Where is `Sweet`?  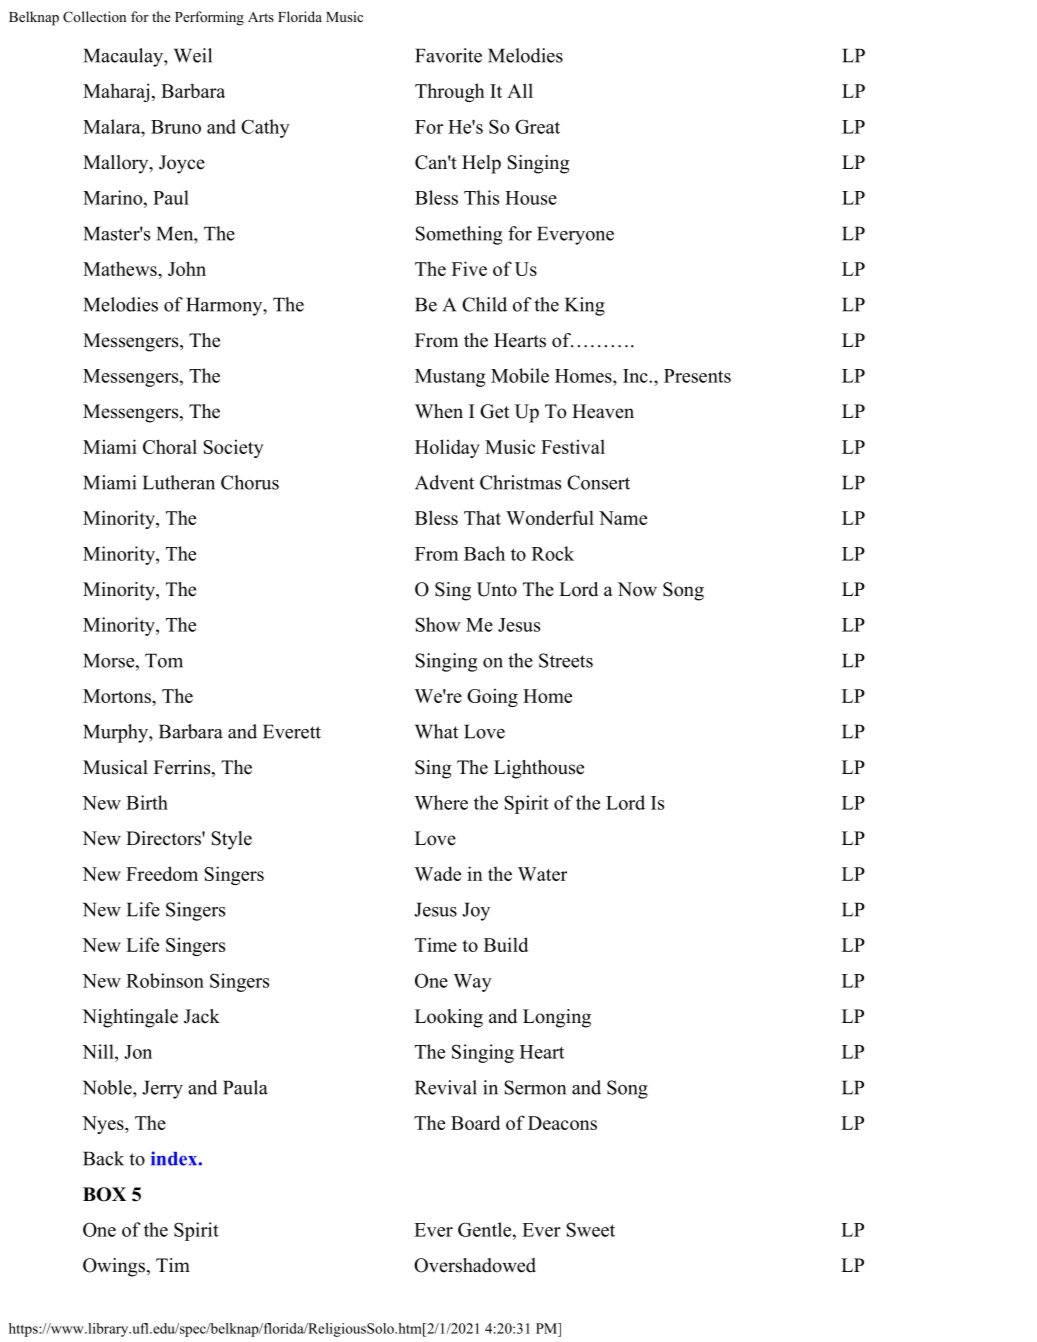 Sweet is located at coordinates (590, 1229).
